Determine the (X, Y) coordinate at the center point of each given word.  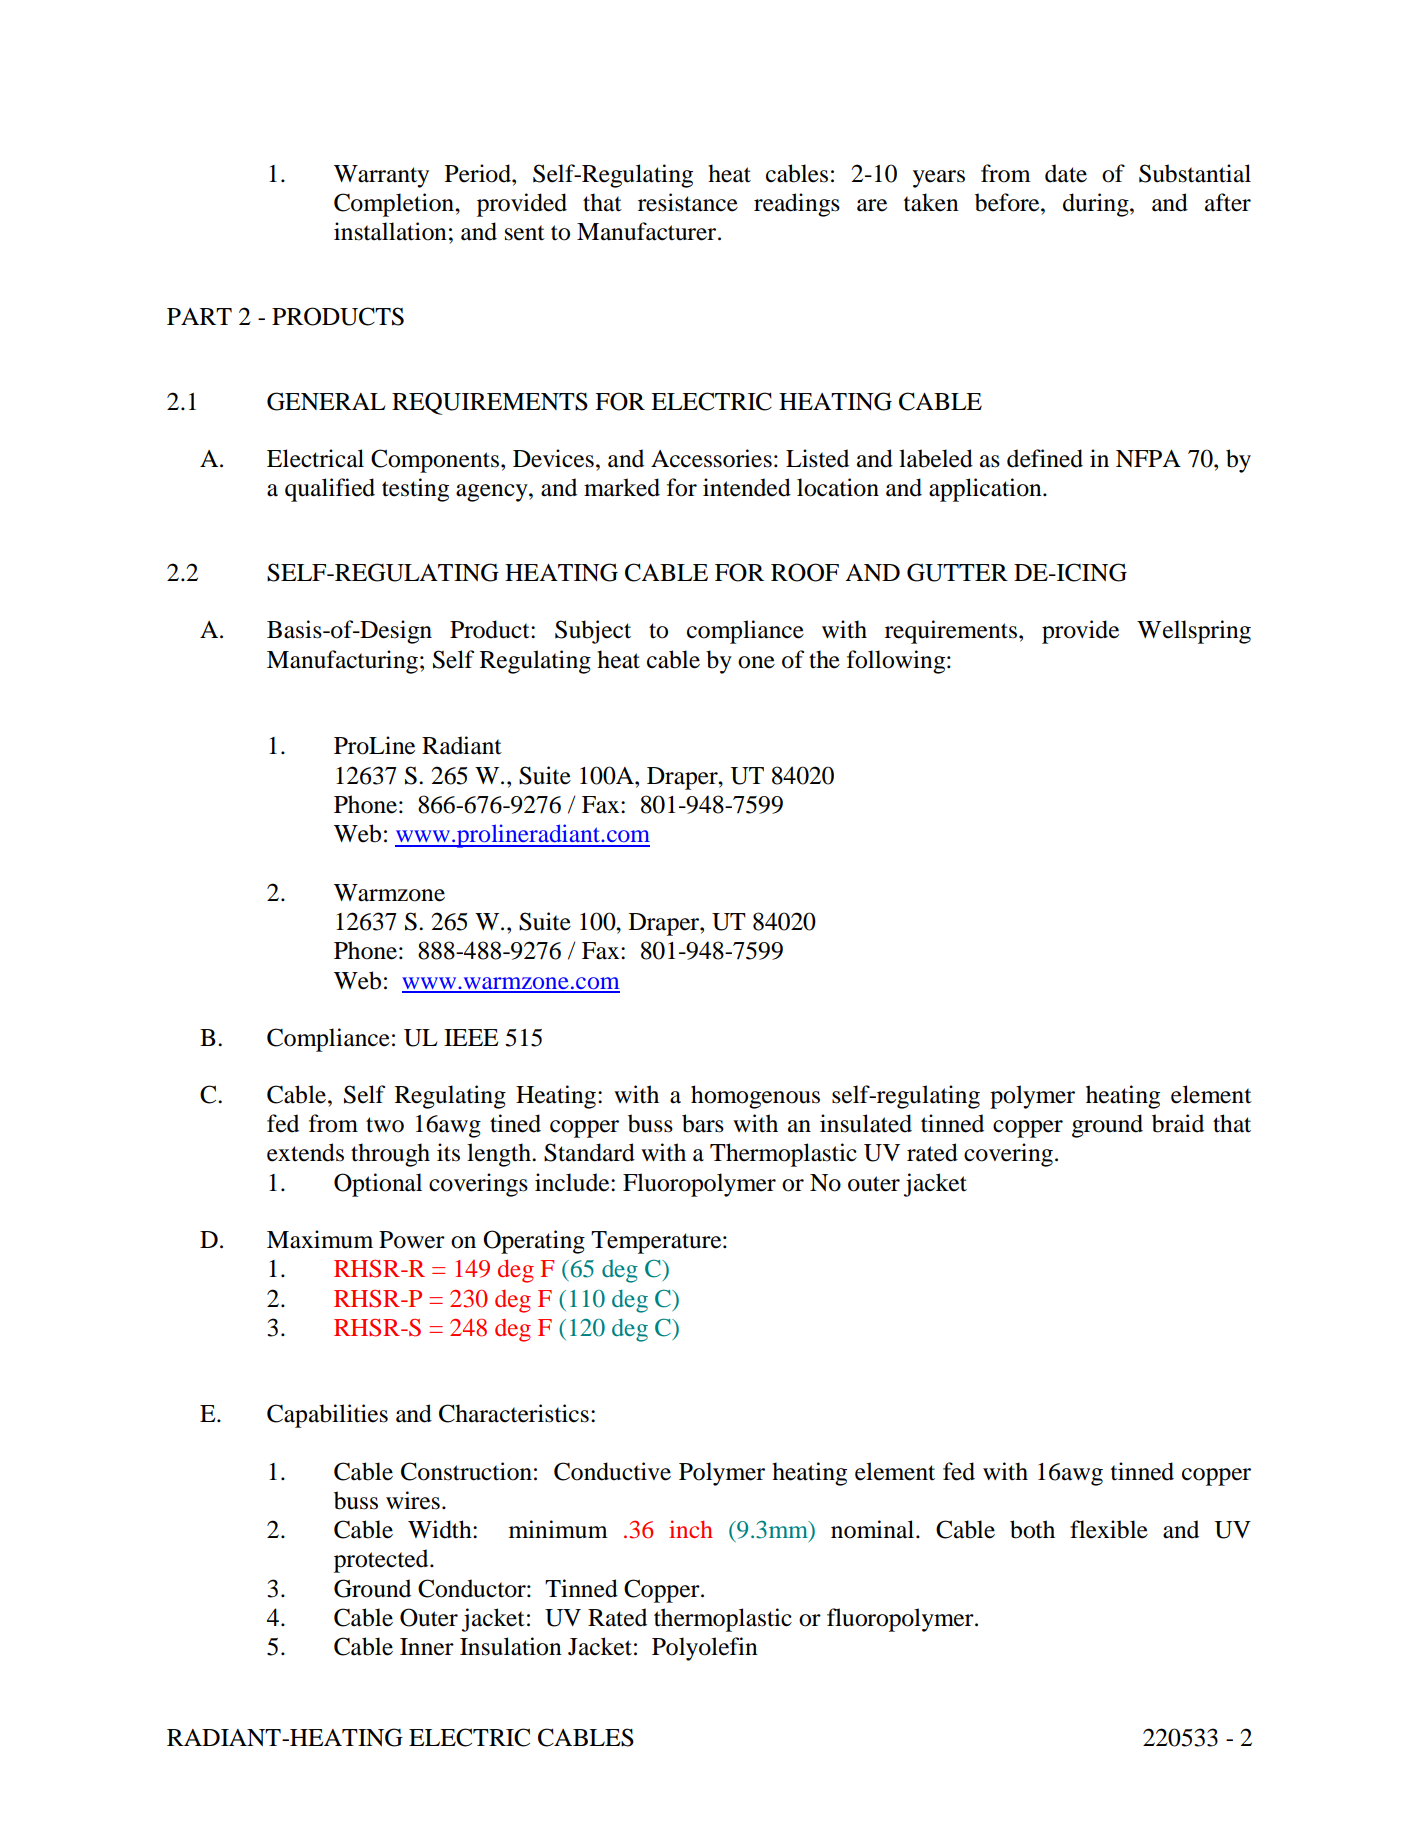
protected (382, 1561)
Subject (593, 632)
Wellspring (1194, 632)
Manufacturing (342, 662)
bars (703, 1123)
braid (1178, 1123)
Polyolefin (705, 1649)
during (1097, 205)
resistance (688, 202)
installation (390, 231)
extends (305, 1152)
